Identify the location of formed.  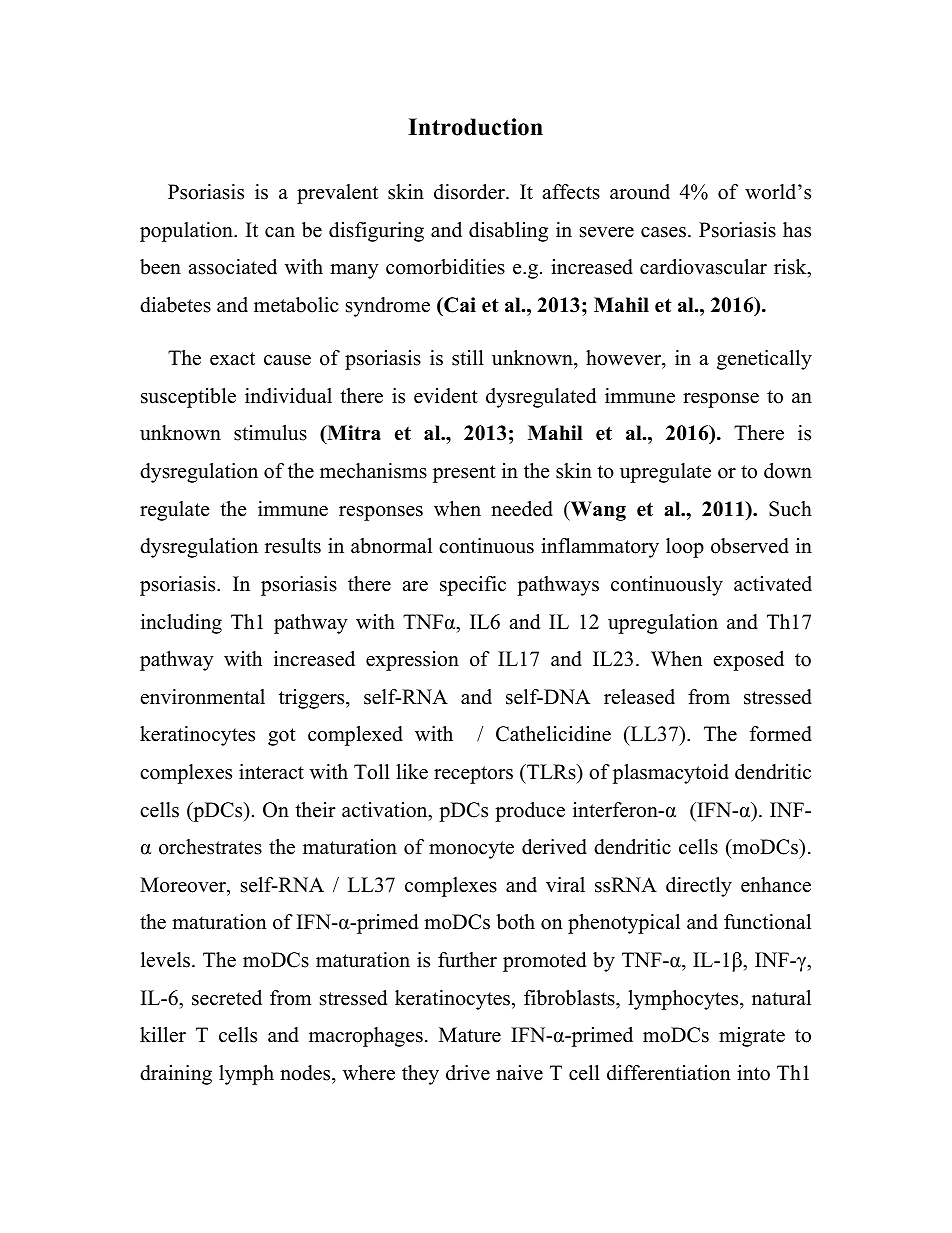
(781, 734).
